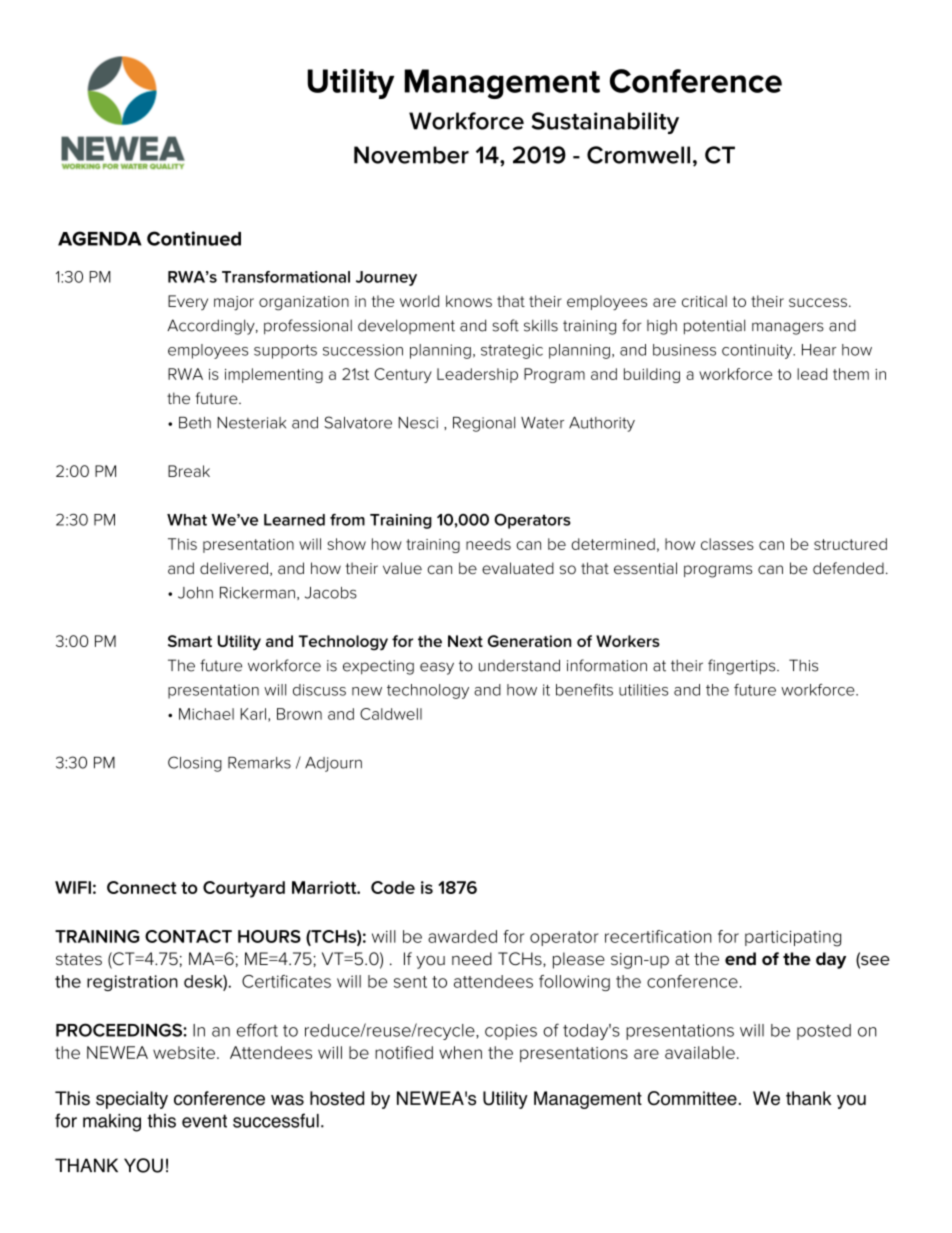 This page has width=952, height=1233. What do you see at coordinates (194, 238) in the page?
I see `Continued` at bounding box center [194, 238].
